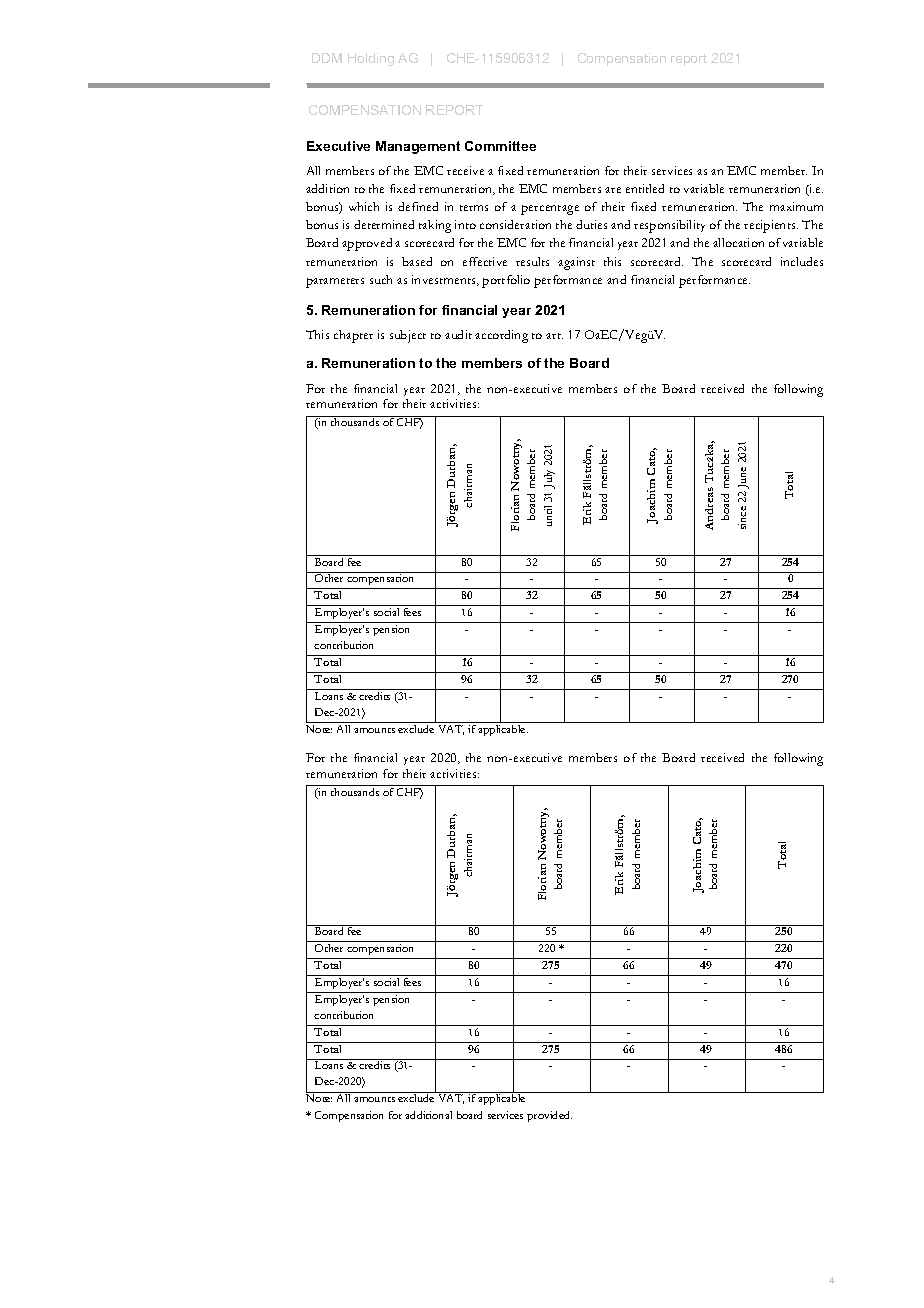  I want to click on subject, so click(408, 336).
